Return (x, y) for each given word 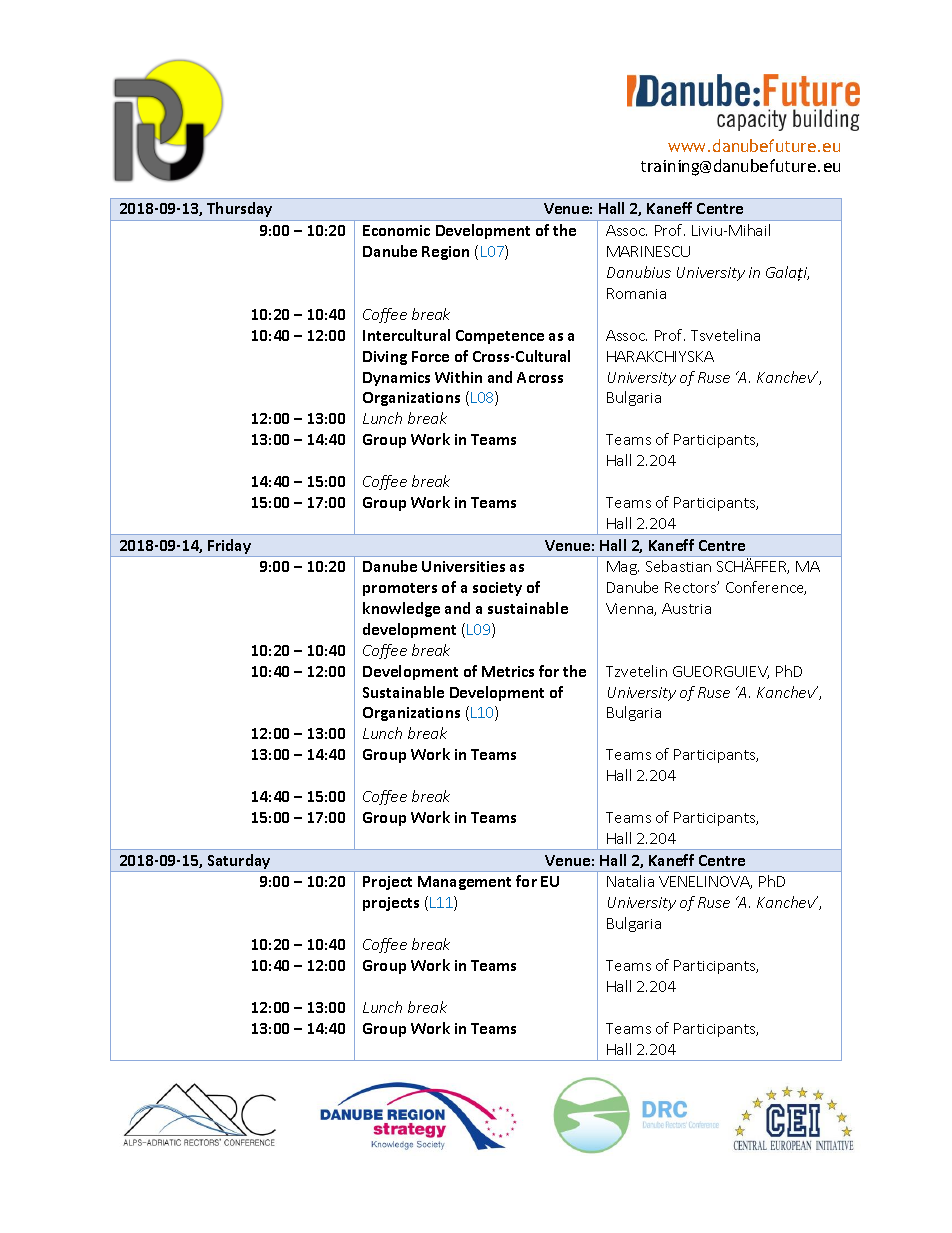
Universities (463, 566)
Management (464, 883)
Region (445, 253)
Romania (636, 293)
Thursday (239, 209)
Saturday (239, 863)
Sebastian (678, 566)
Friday (229, 546)
